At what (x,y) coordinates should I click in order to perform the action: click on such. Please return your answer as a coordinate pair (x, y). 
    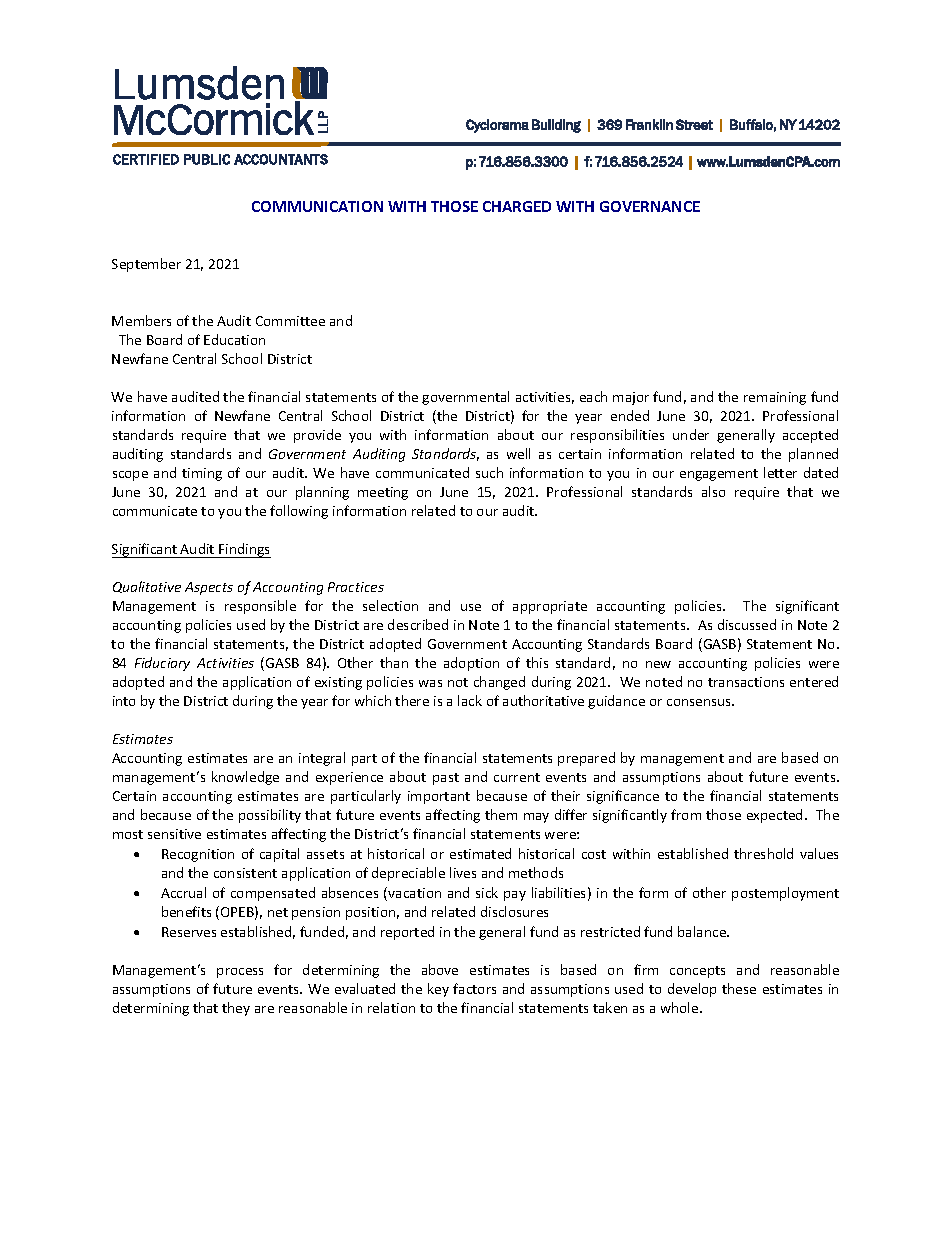
    Looking at the image, I should click on (489, 472).
